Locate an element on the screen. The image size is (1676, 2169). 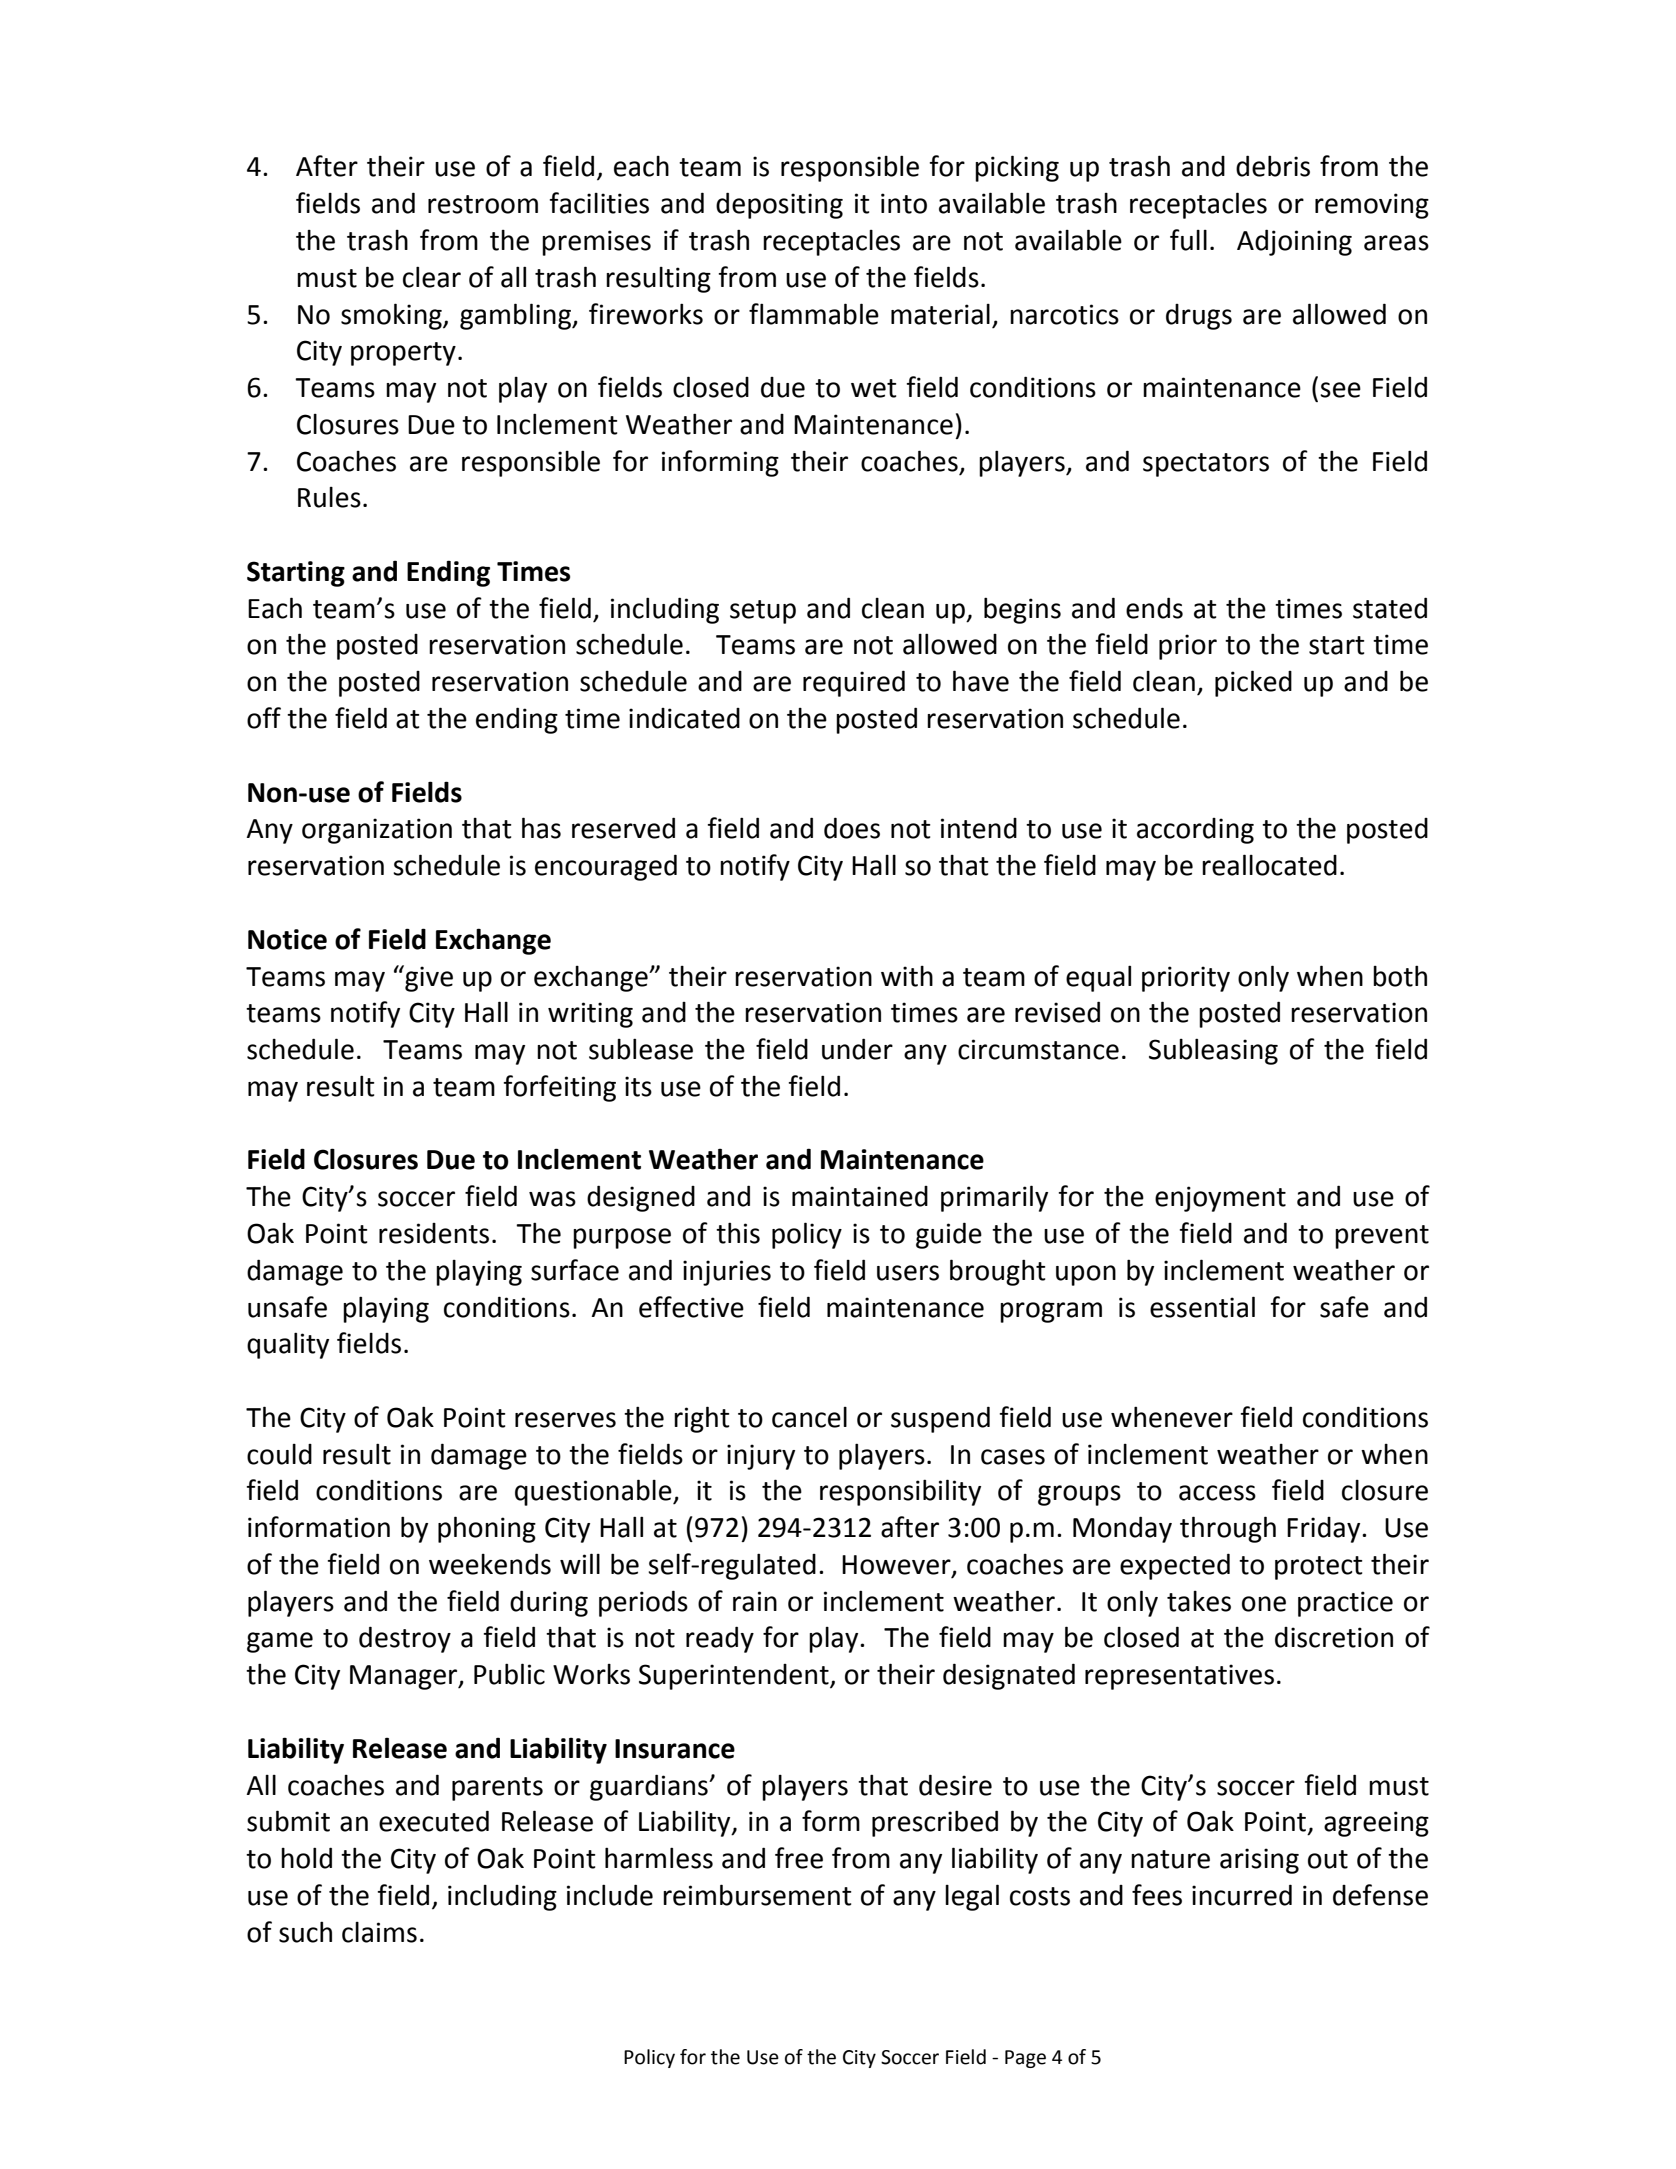
enjoyment is located at coordinates (1220, 1199).
